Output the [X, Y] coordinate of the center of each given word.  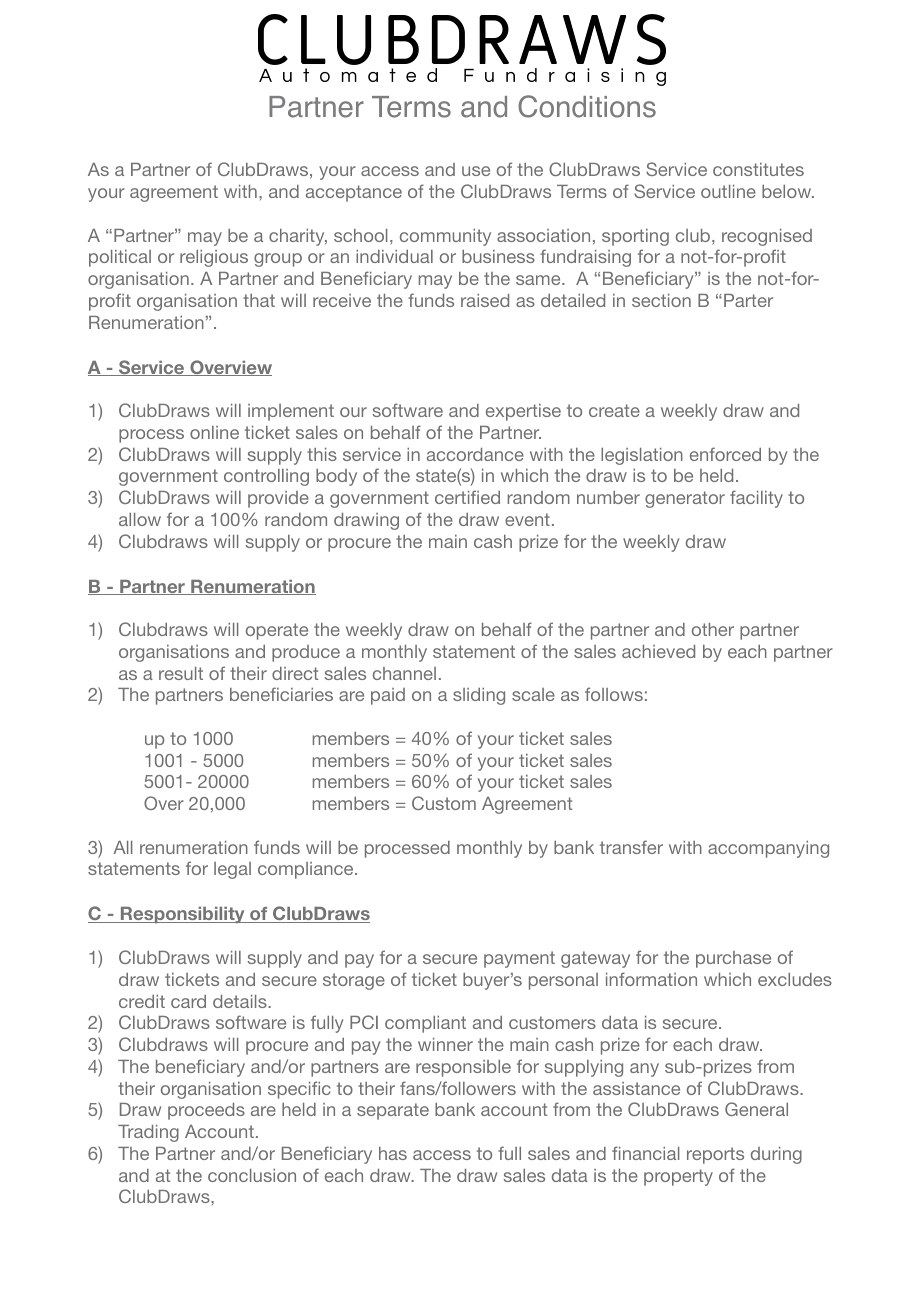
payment [519, 959]
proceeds [206, 1111]
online [214, 432]
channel [404, 673]
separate [393, 1111]
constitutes [758, 169]
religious [214, 258]
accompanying [768, 849]
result [181, 673]
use [476, 171]
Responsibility [183, 915]
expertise [523, 412]
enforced [725, 454]
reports [715, 1155]
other [713, 629]
